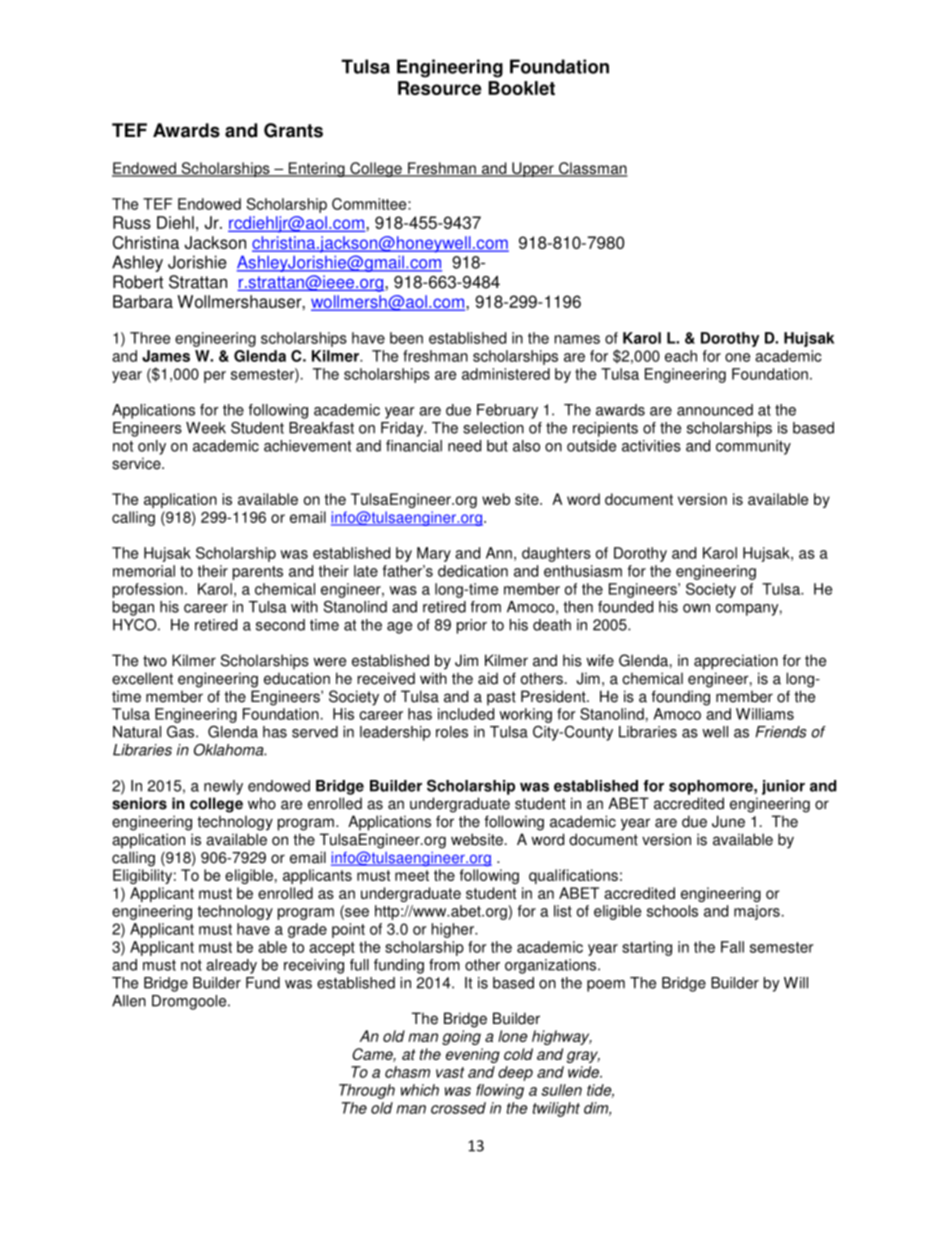  Describe the element at coordinates (129, 1001) in the screenshot. I see `Allen` at that location.
